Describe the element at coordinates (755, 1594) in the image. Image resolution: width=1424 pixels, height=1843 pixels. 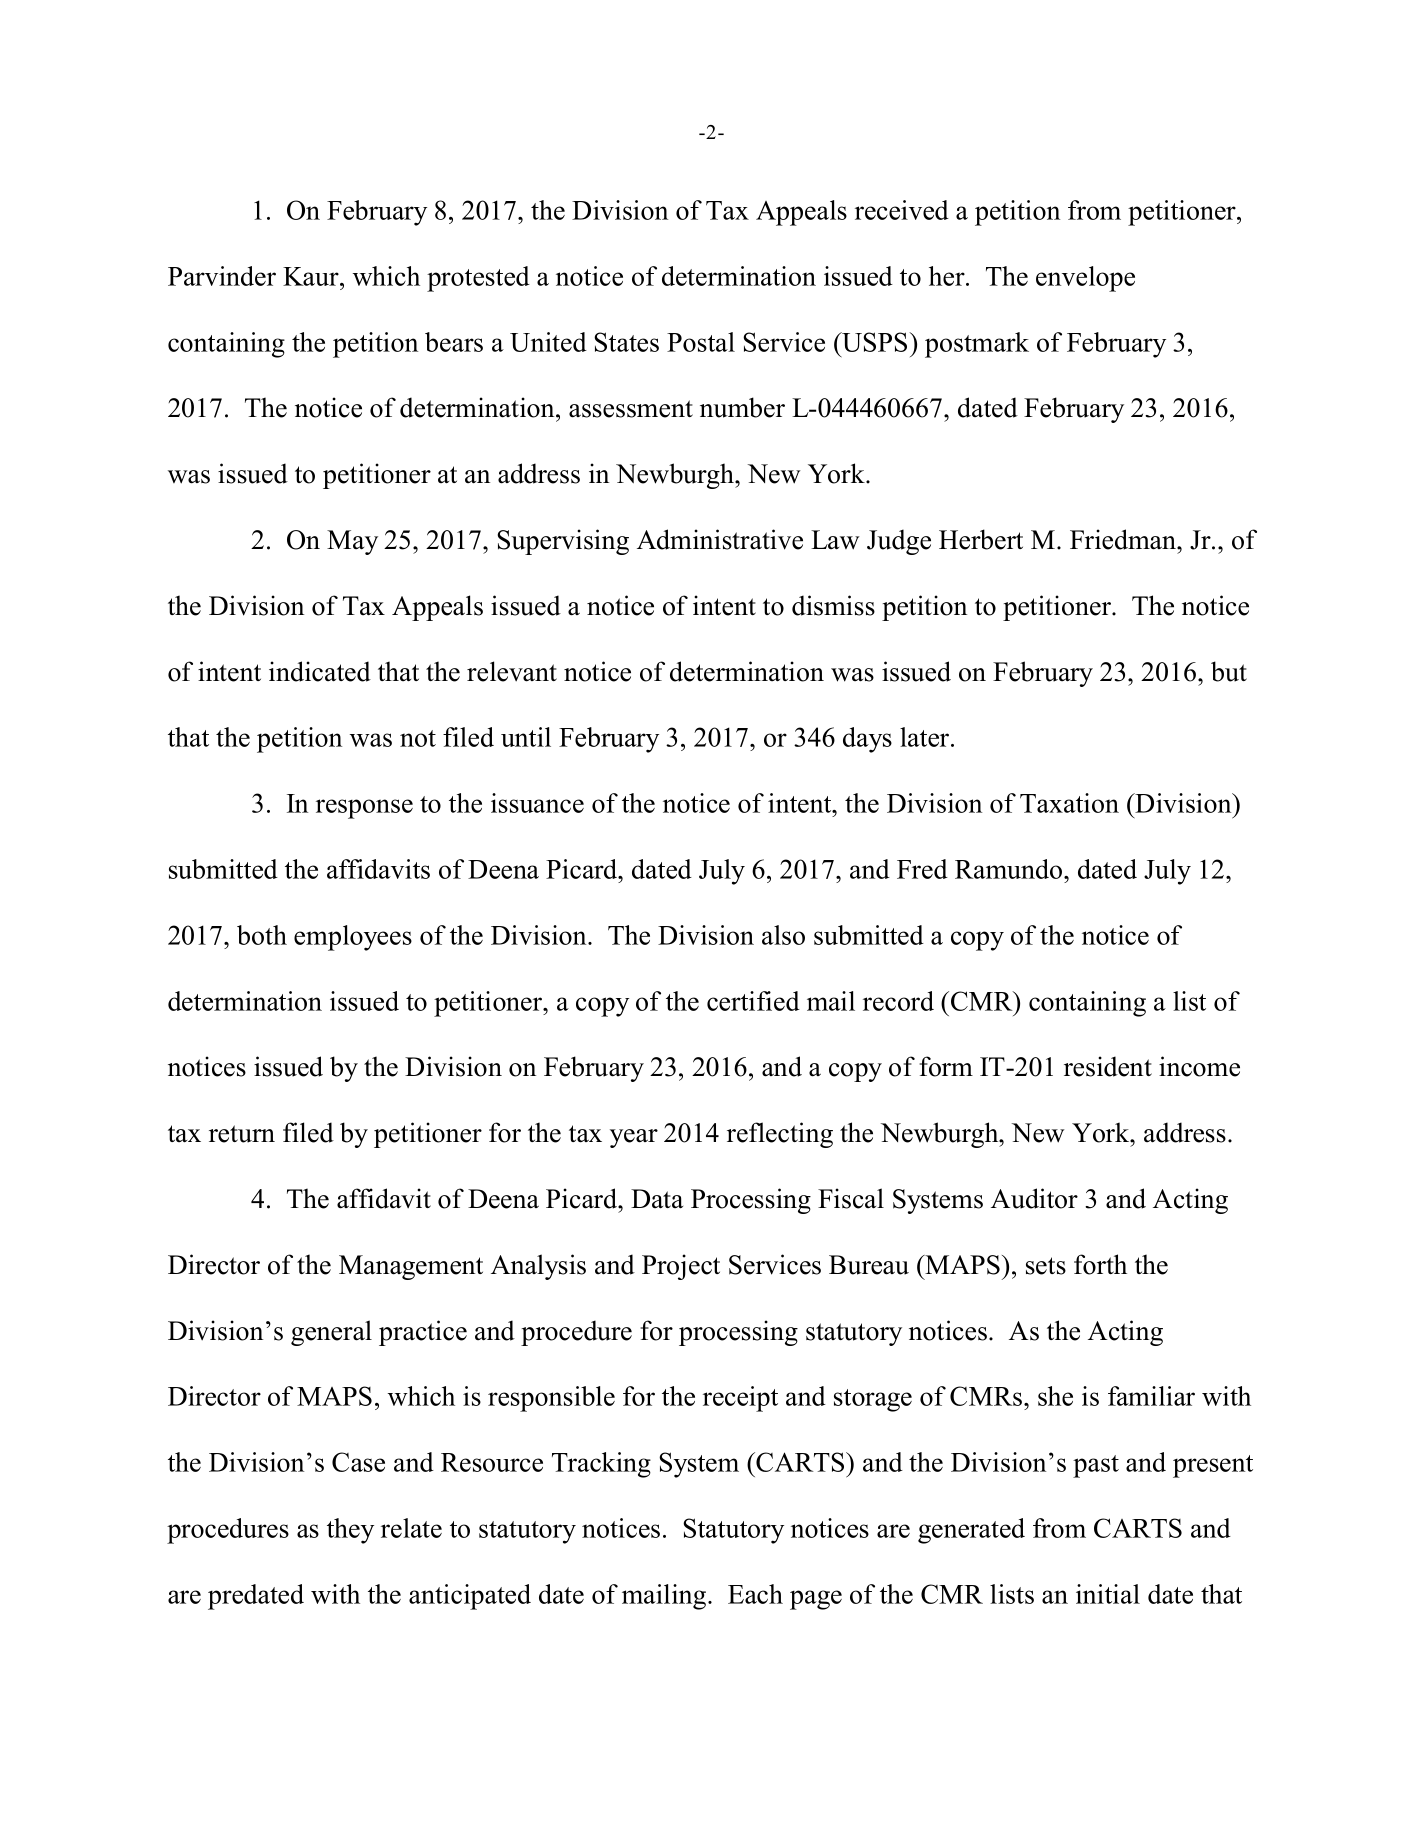
I see `Each` at that location.
